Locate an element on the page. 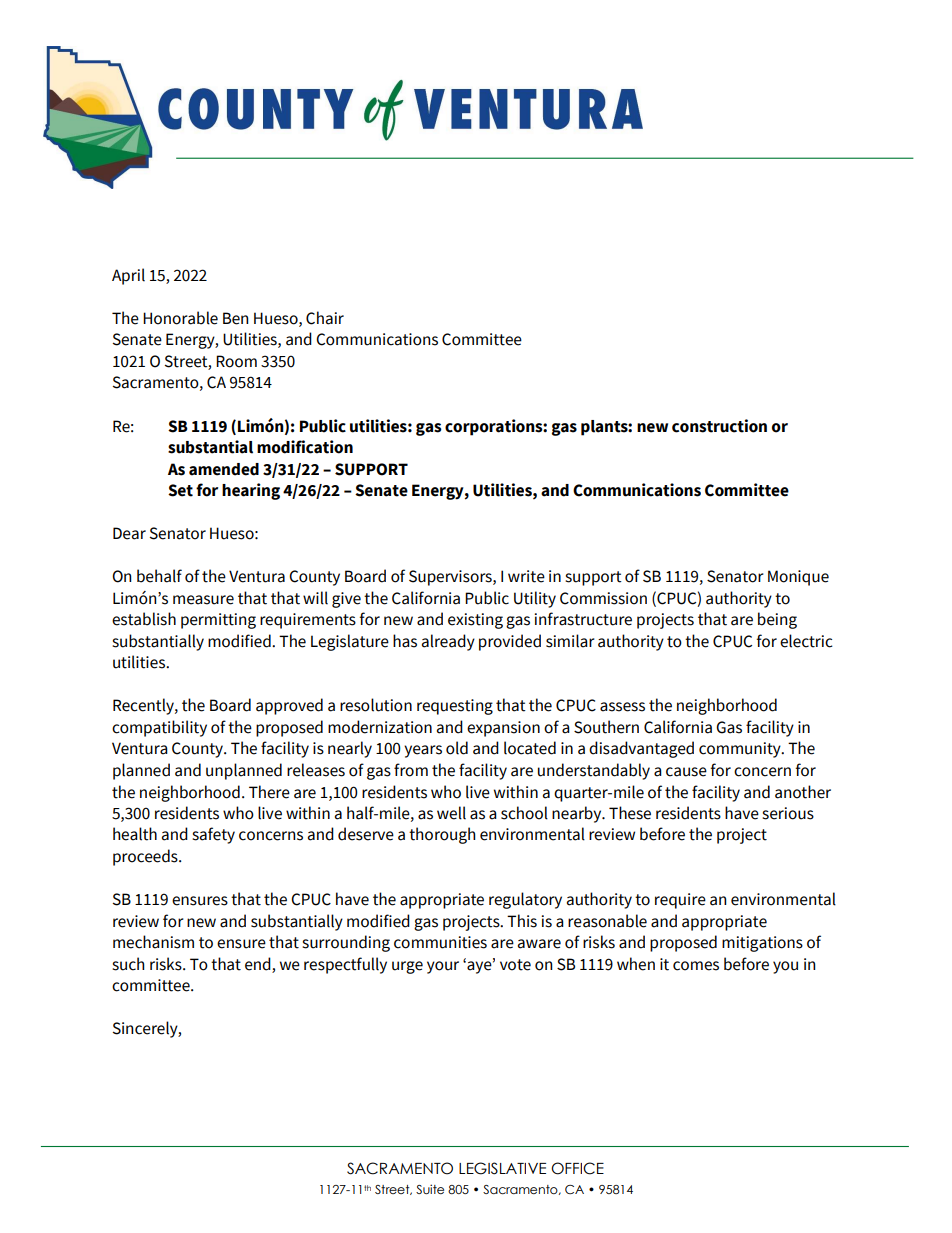 Image resolution: width=952 pixels, height=1233 pixels. Suite is located at coordinates (430, 1189).
